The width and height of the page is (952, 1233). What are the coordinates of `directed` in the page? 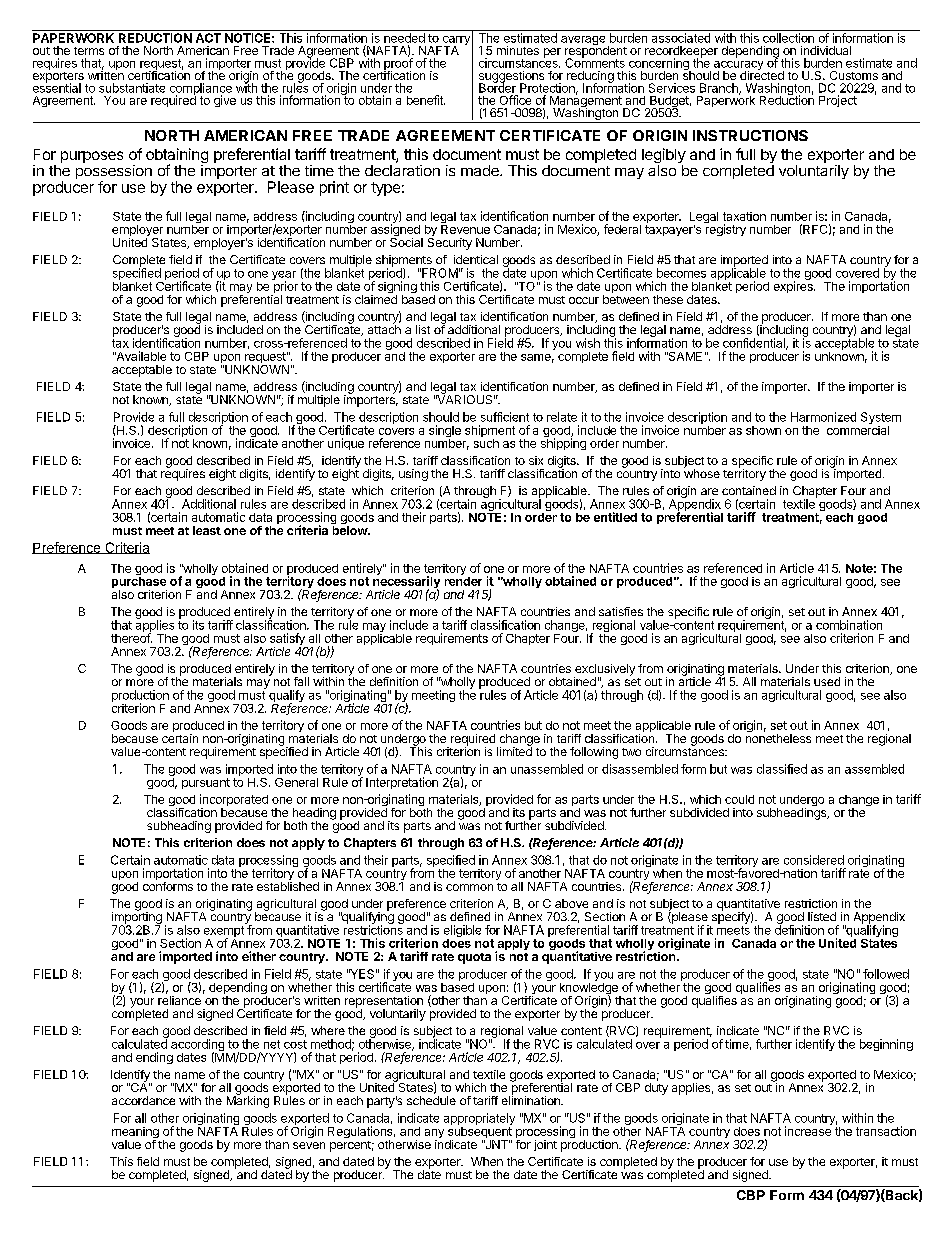 It's located at (762, 74).
